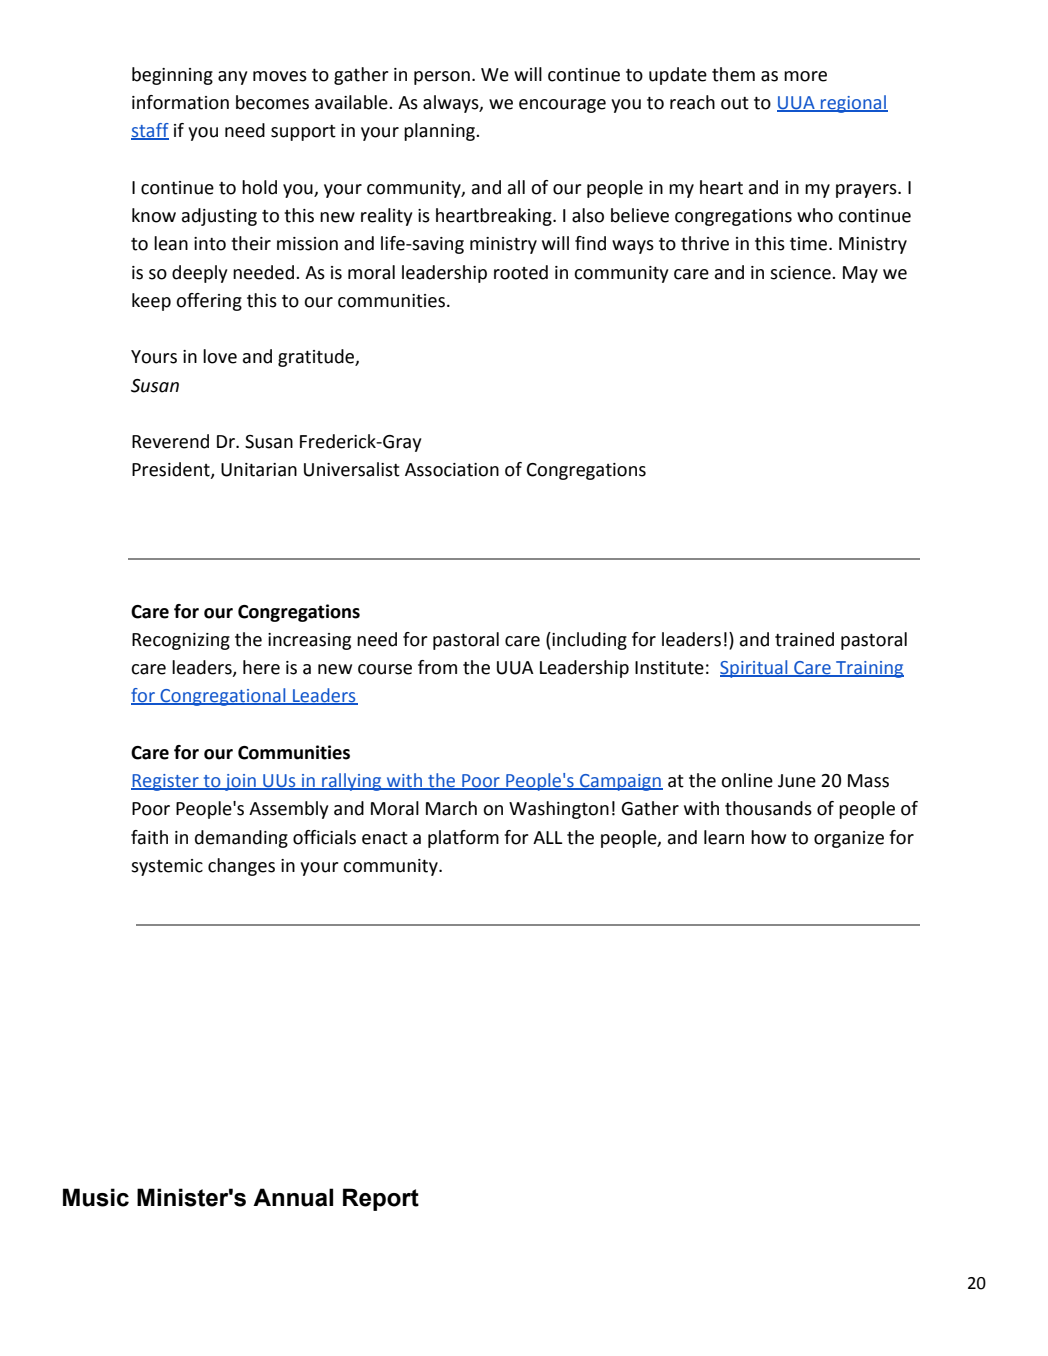  I want to click on planning, so click(440, 132).
